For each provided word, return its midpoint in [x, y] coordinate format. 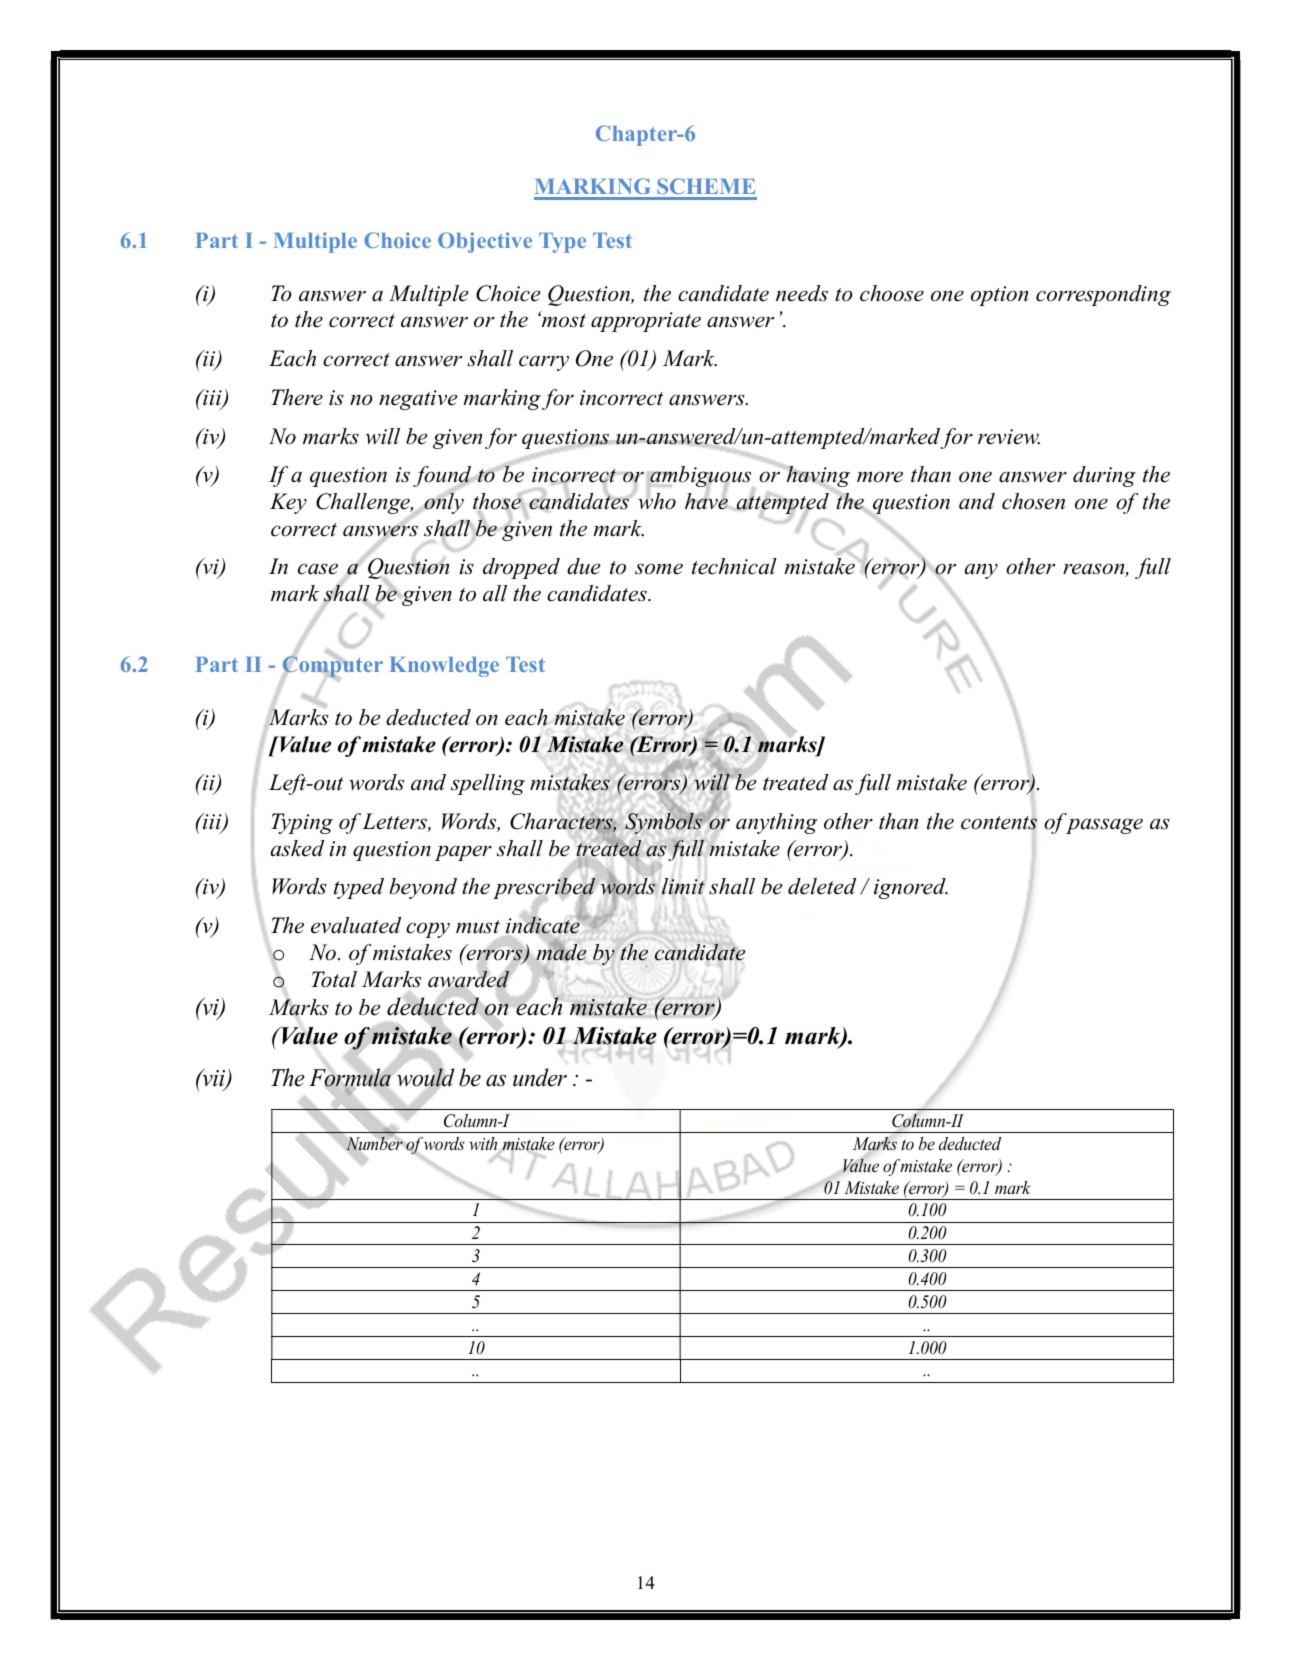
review [1009, 437]
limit [683, 886]
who [657, 500]
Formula [350, 1078]
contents [999, 823]
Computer [333, 667]
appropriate [646, 322]
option [999, 296]
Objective [485, 242]
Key [288, 503]
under [540, 1077]
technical [734, 566]
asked [297, 848]
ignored [911, 888]
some [659, 569]
